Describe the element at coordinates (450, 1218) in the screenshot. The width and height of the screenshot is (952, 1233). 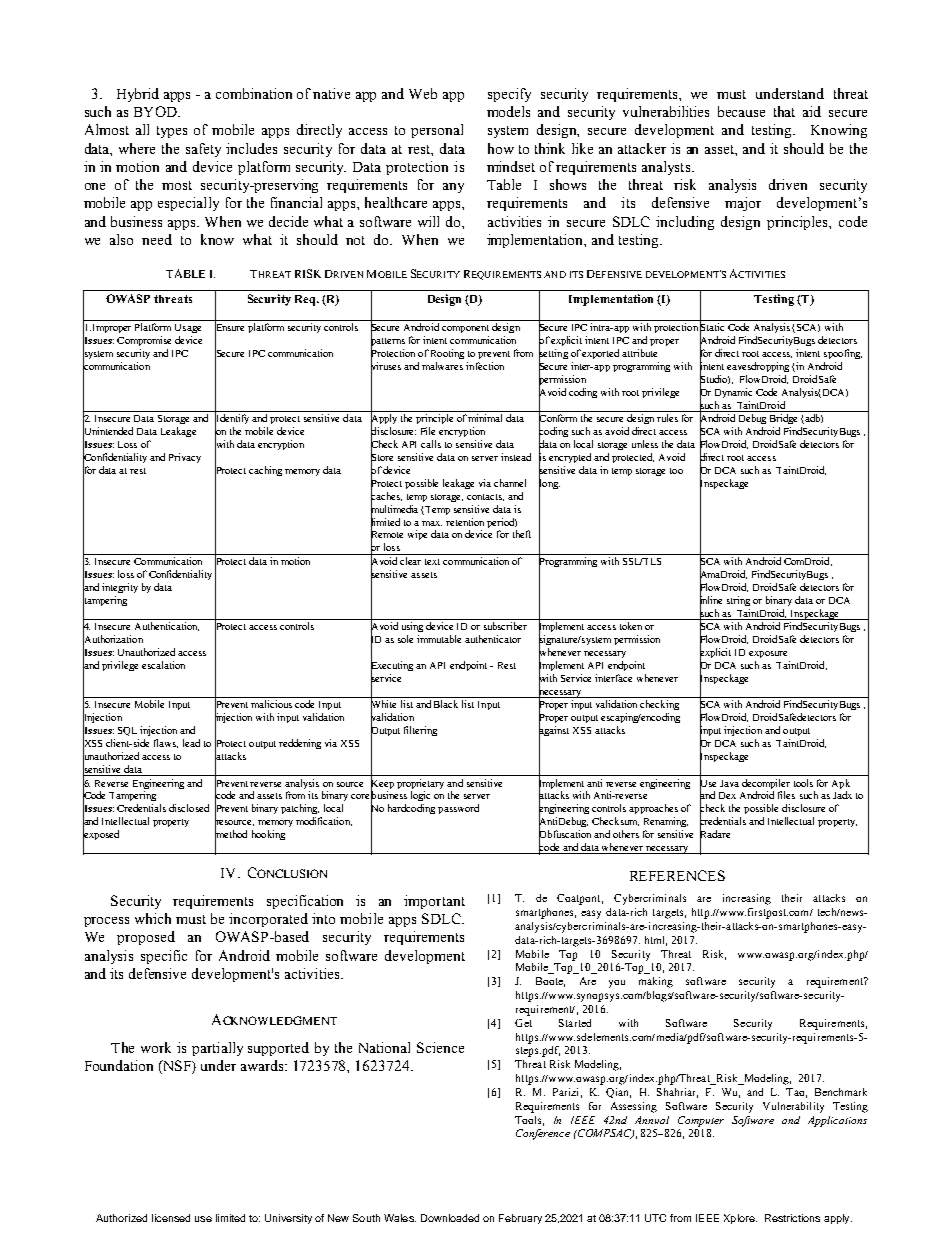
I see `Downloaded` at that location.
